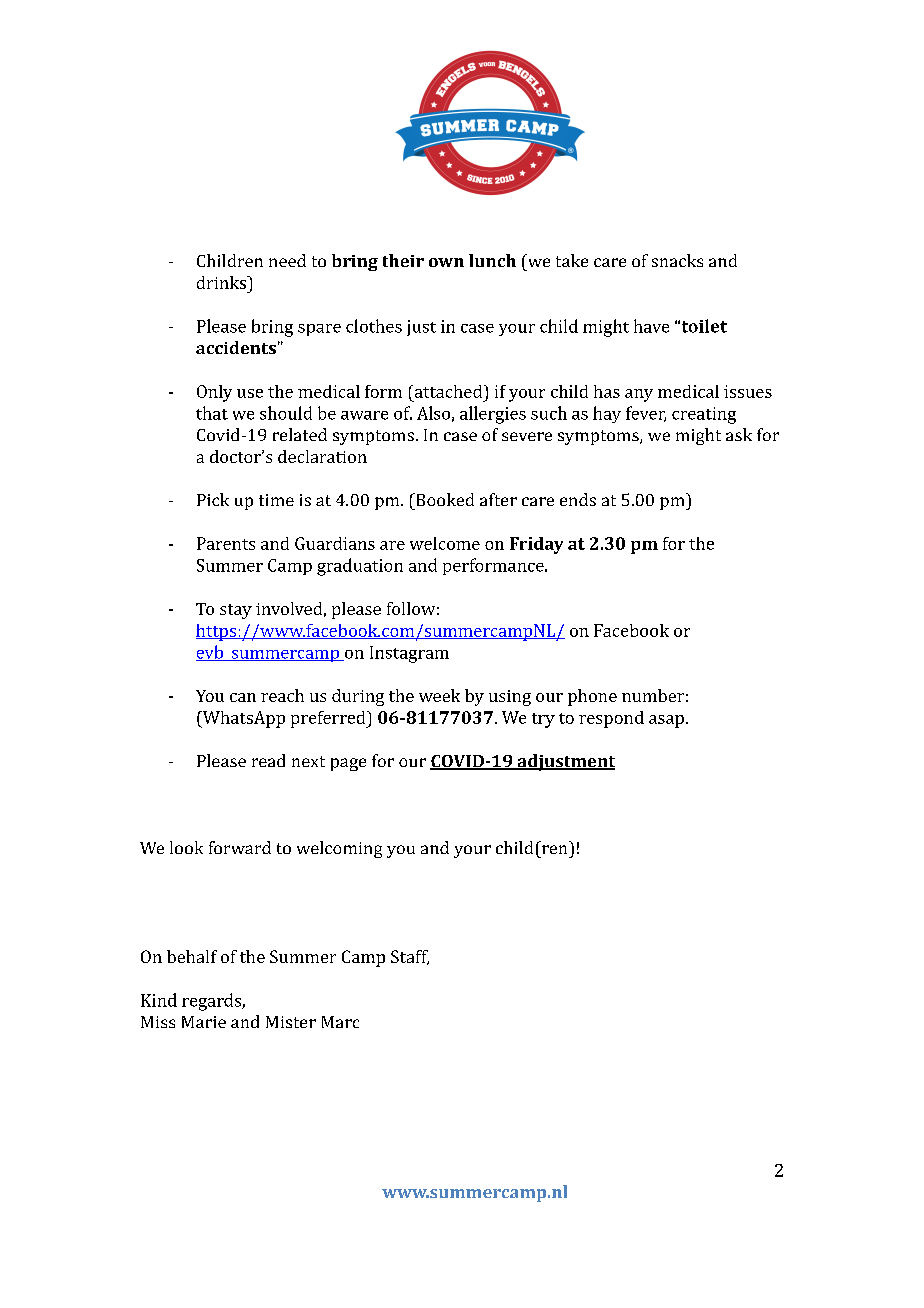  I want to click on regards, so click(212, 1002).
